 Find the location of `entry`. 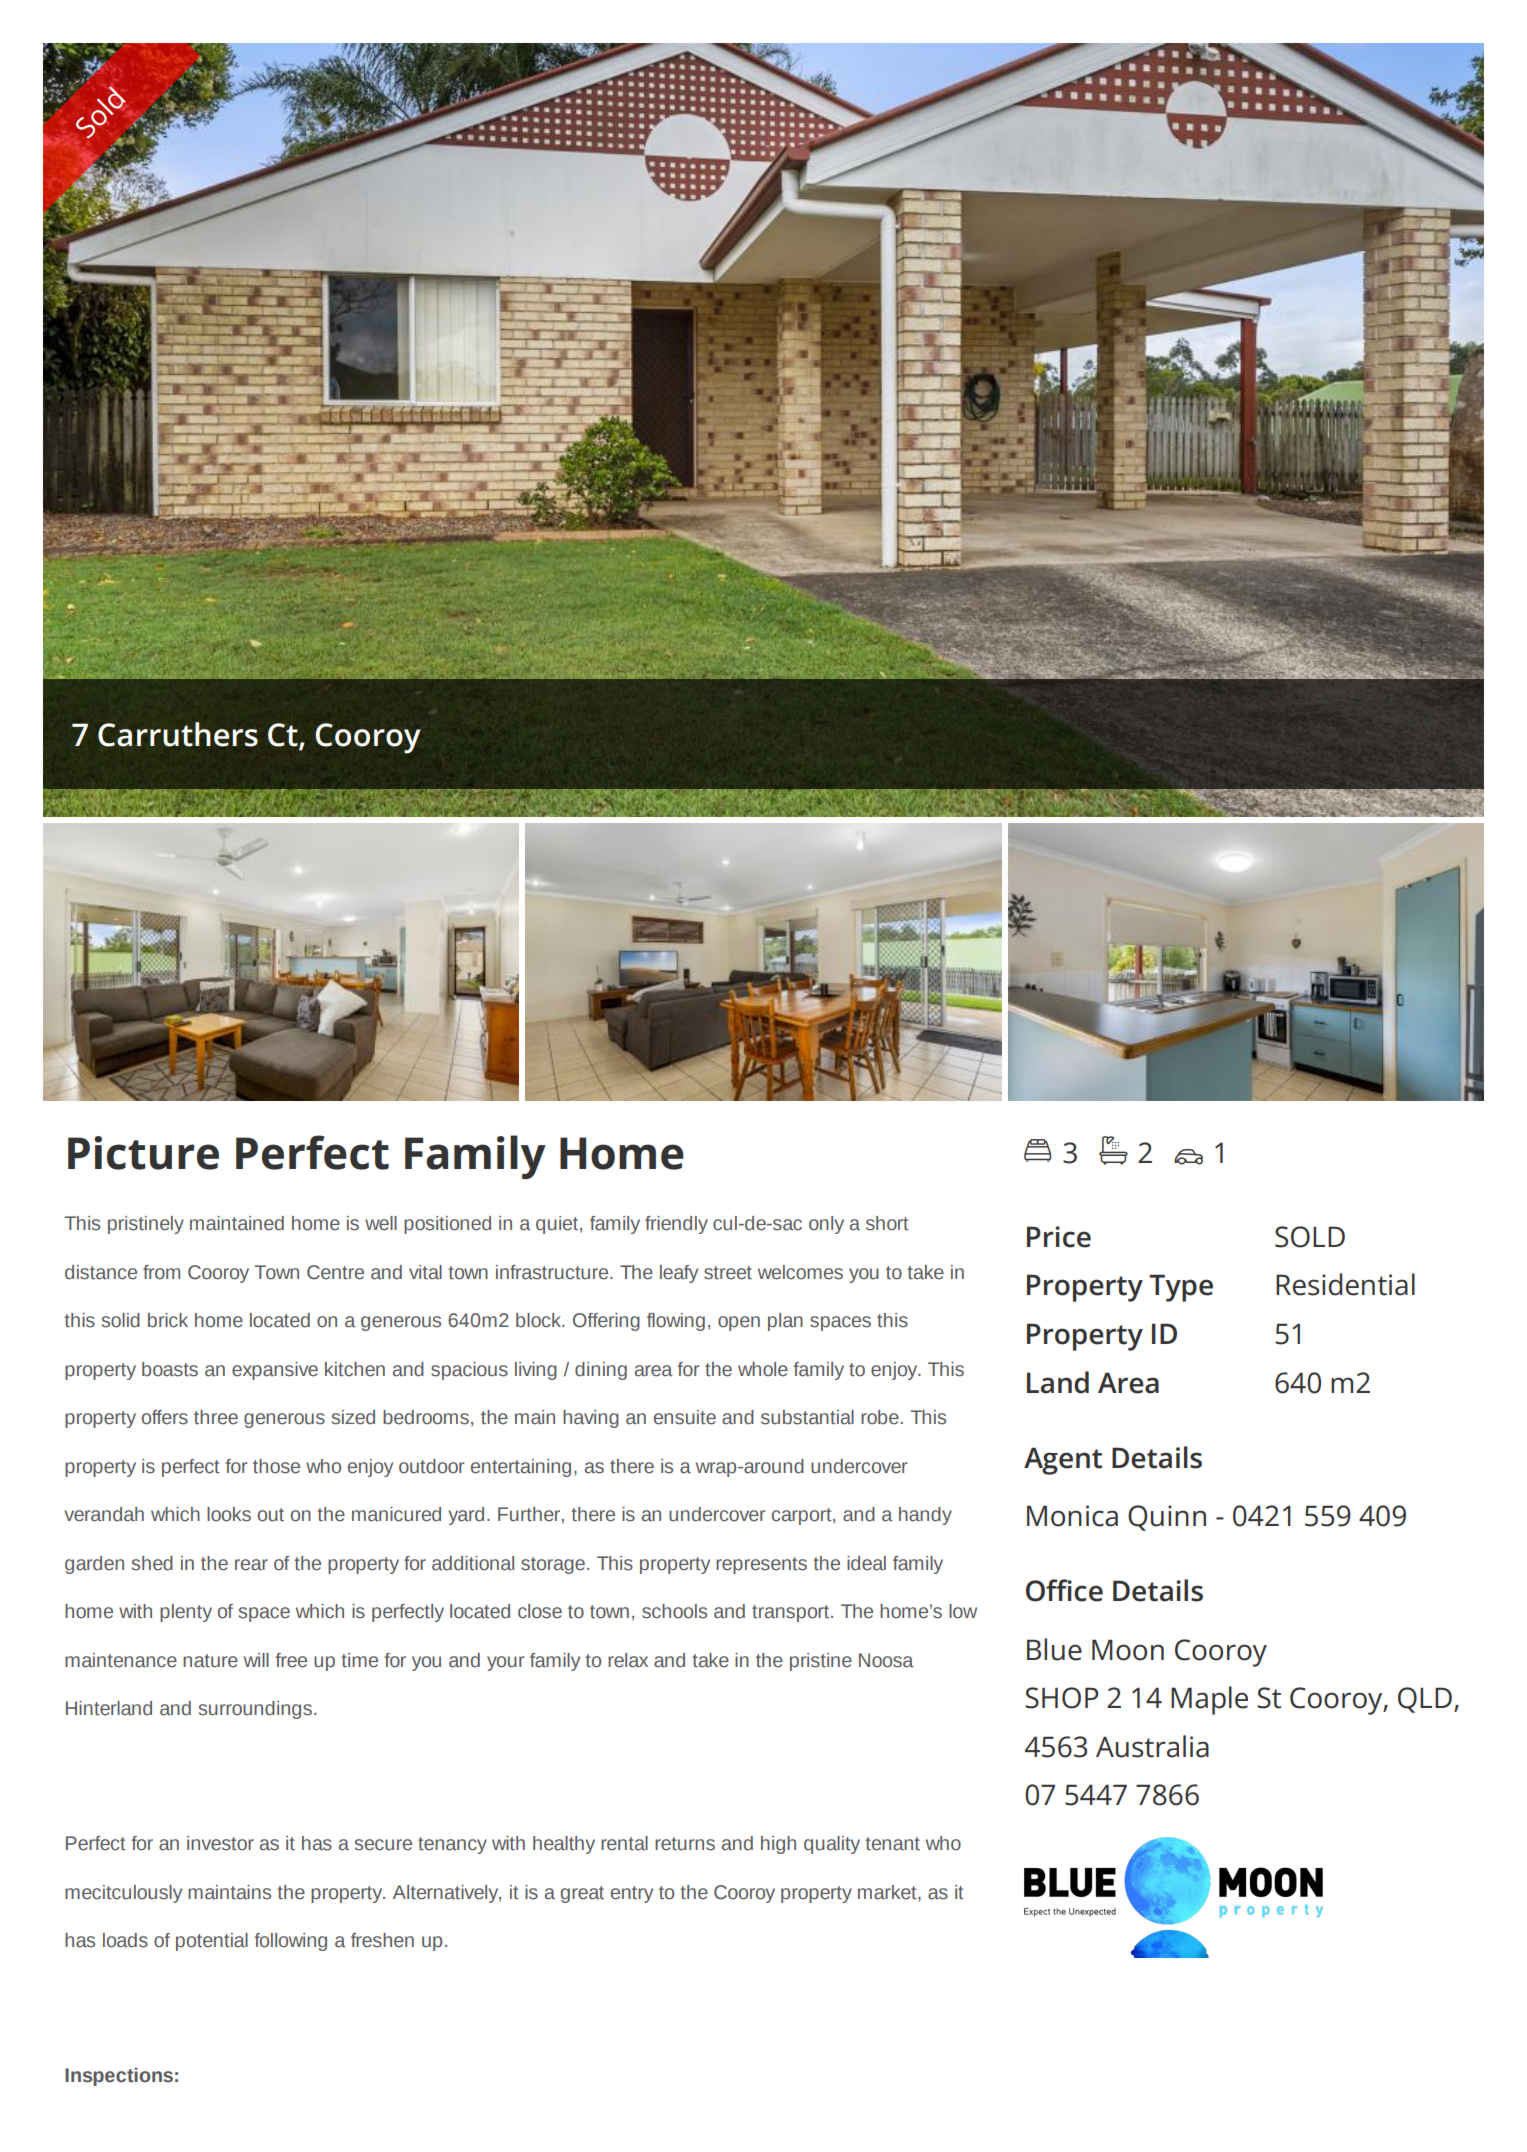

entry is located at coordinates (632, 1894).
